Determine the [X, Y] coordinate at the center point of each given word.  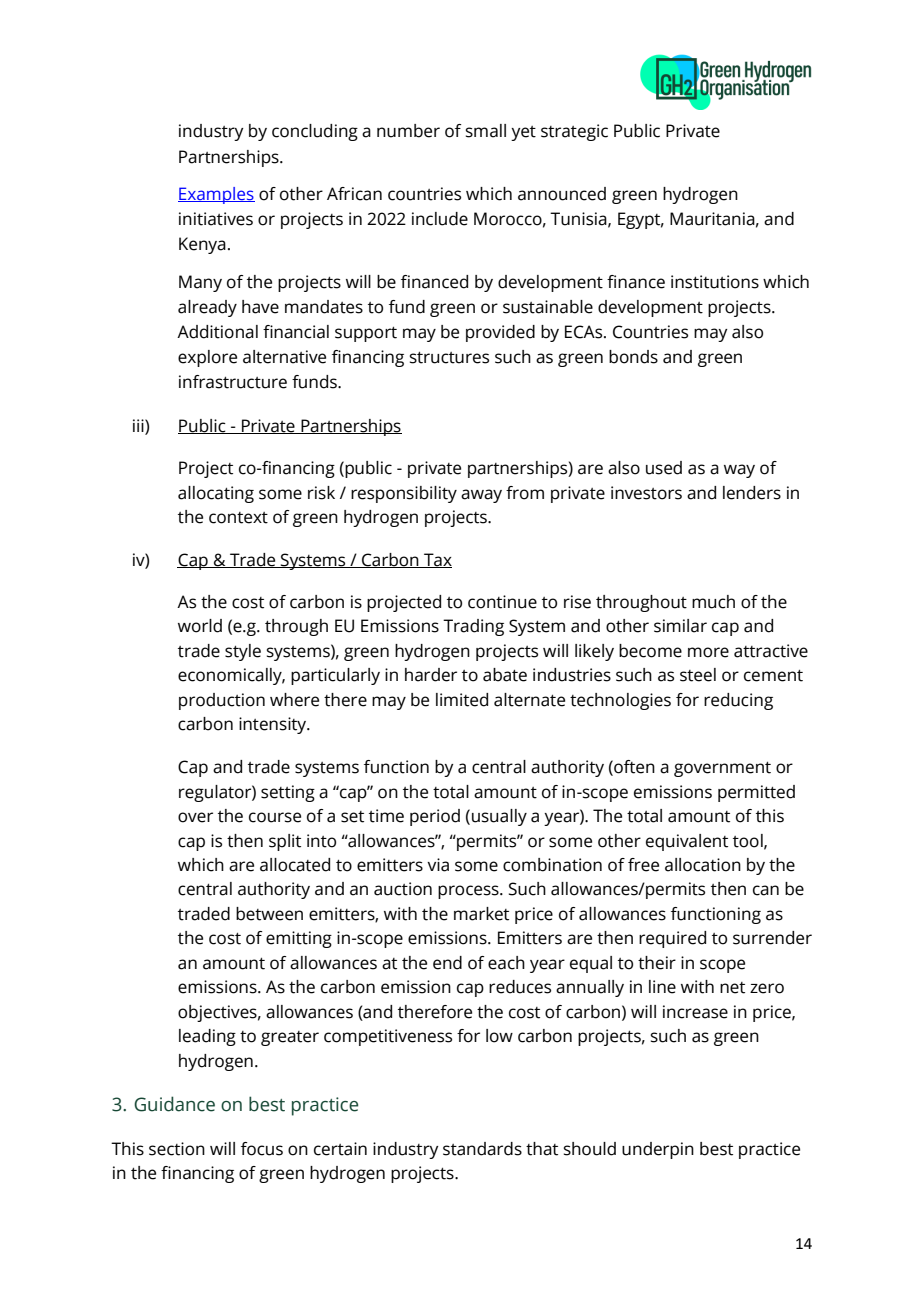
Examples [216, 195]
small [486, 131]
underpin [658, 1150]
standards [482, 1149]
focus [262, 1149]
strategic [574, 132]
